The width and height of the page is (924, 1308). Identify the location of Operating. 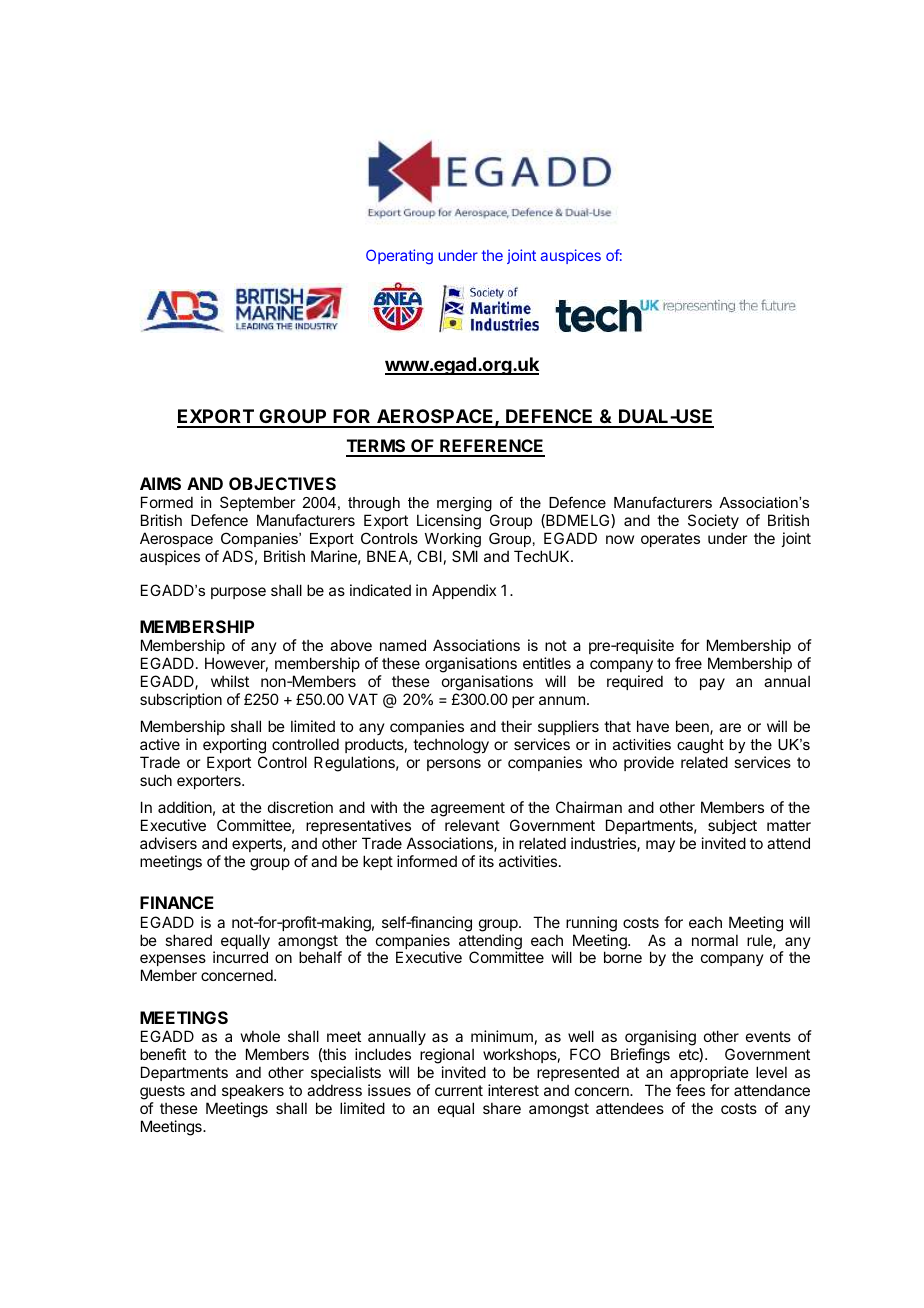
(399, 257).
